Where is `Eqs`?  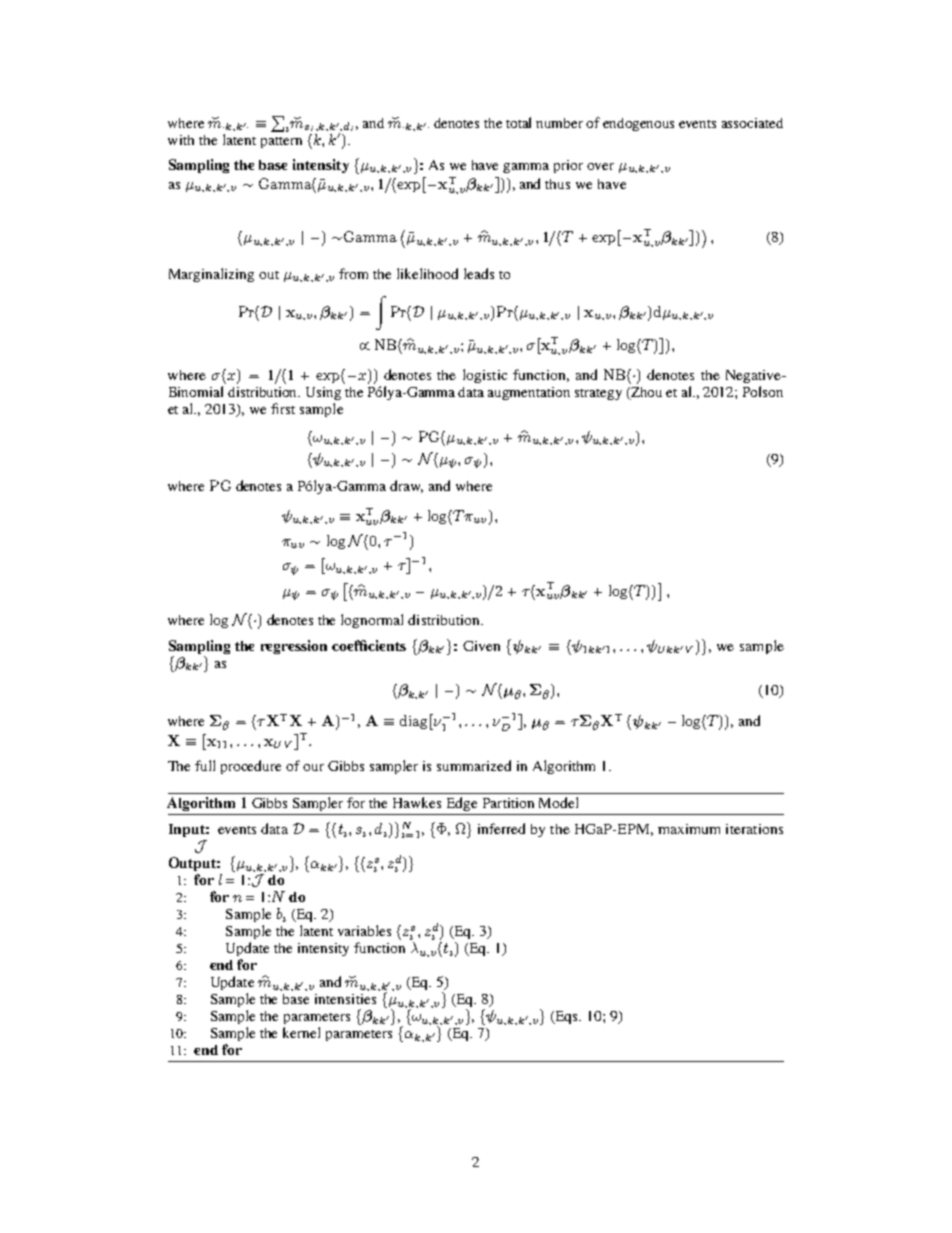
Eqs is located at coordinates (566, 1017).
